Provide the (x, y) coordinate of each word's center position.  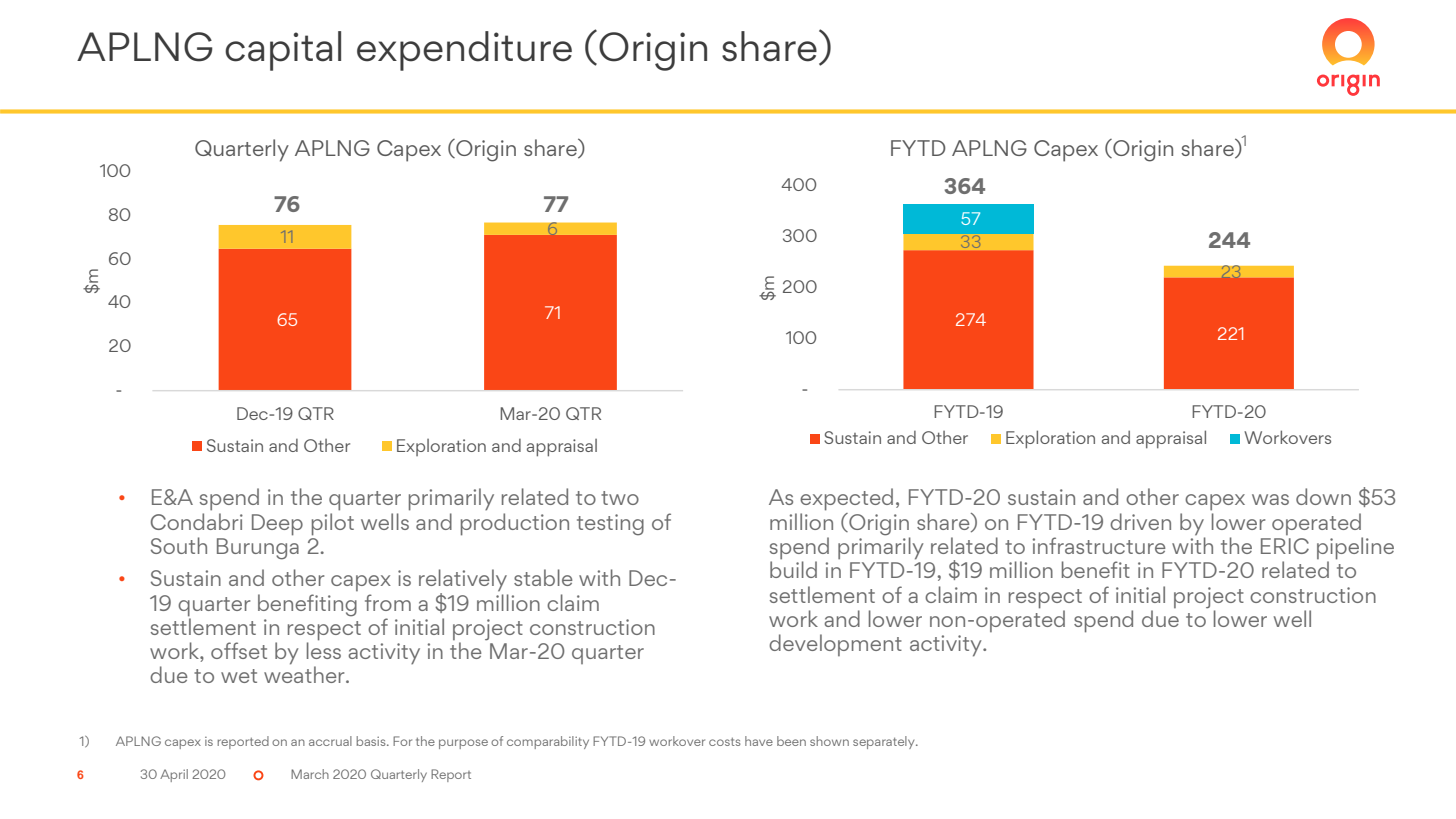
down (1323, 496)
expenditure (464, 51)
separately (885, 742)
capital (283, 51)
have (759, 741)
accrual (330, 741)
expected (846, 499)
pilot (333, 524)
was (1270, 499)
